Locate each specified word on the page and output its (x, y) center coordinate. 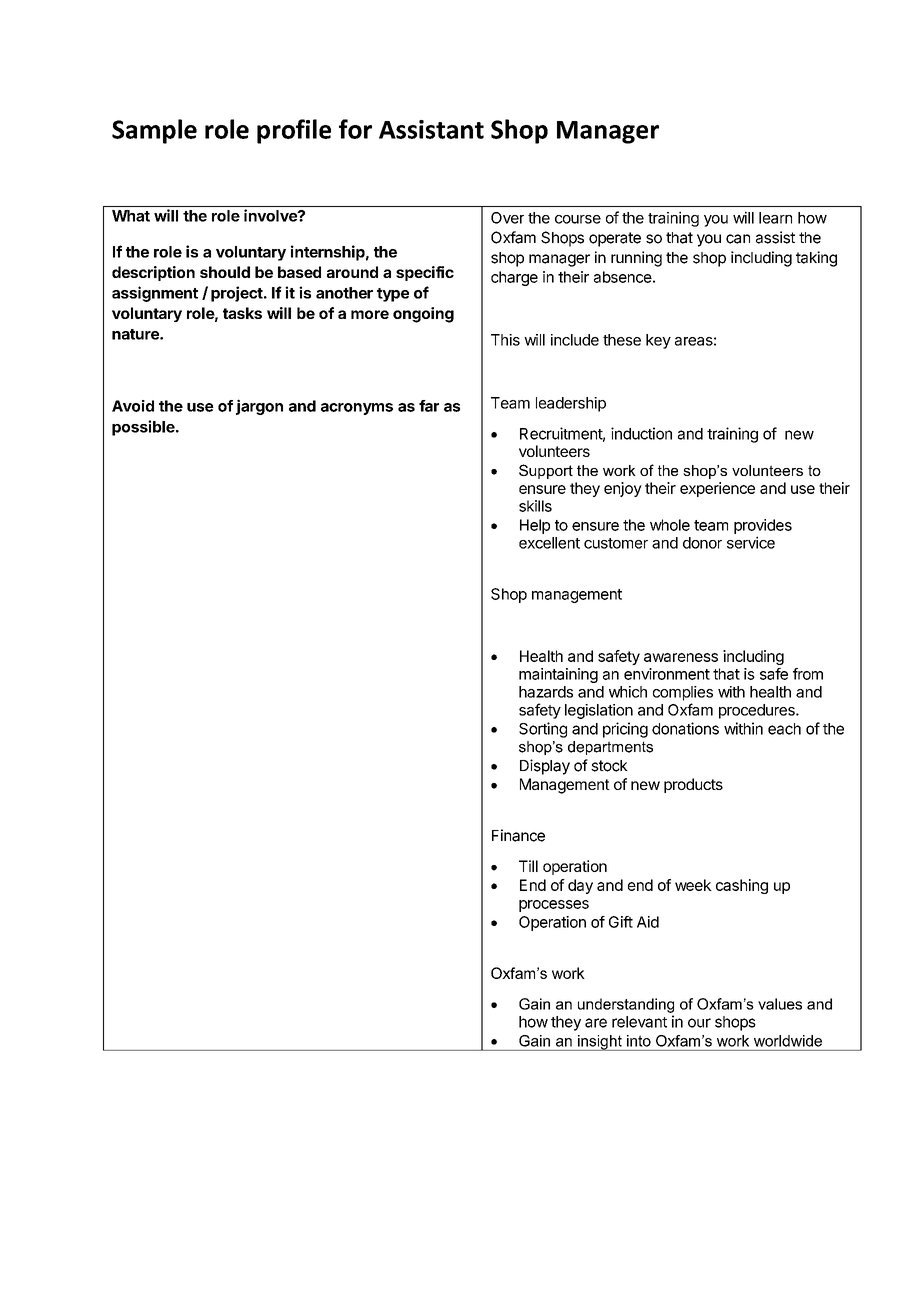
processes (554, 906)
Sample (154, 131)
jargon (259, 407)
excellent (549, 543)
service (751, 542)
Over (507, 218)
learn (775, 218)
